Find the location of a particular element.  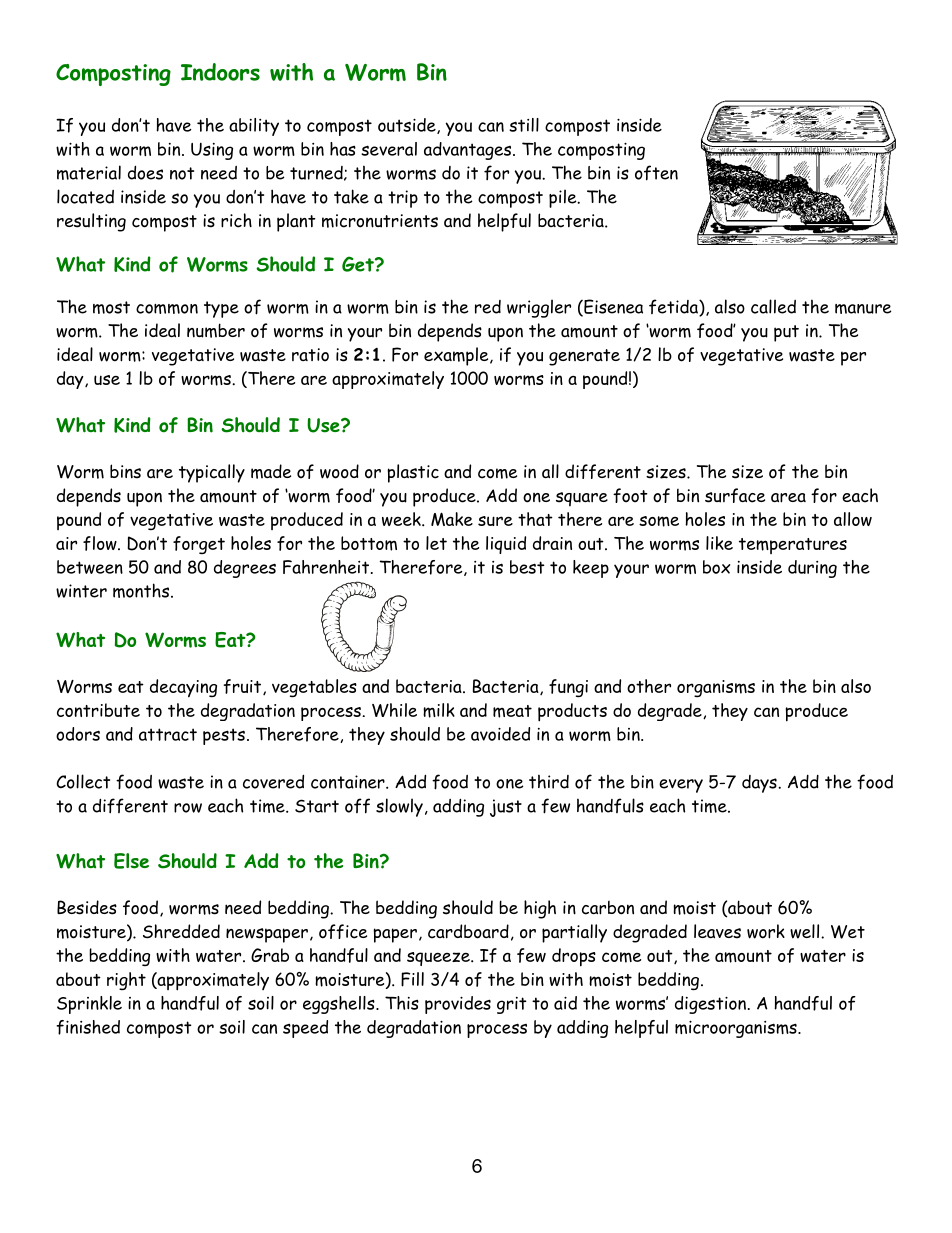

often is located at coordinates (656, 173).
